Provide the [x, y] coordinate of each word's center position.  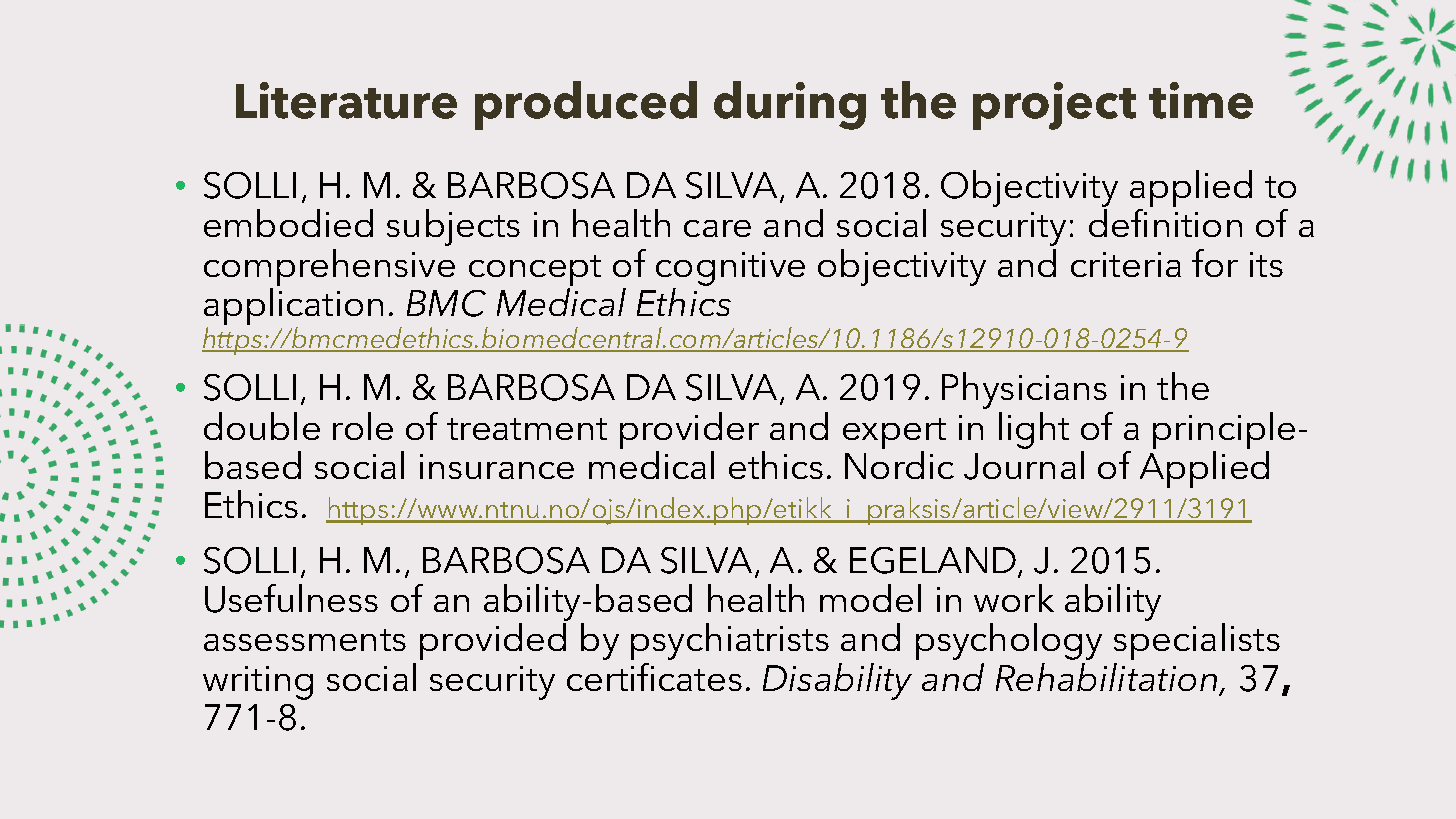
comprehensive [329, 267]
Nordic [899, 465]
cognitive [730, 269]
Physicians [1024, 390]
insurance [497, 466]
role [363, 426]
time [1201, 100]
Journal [1024, 465]
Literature [346, 100]
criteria [1126, 264]
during [790, 105]
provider [689, 430]
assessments [305, 640]
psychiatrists [730, 641]
